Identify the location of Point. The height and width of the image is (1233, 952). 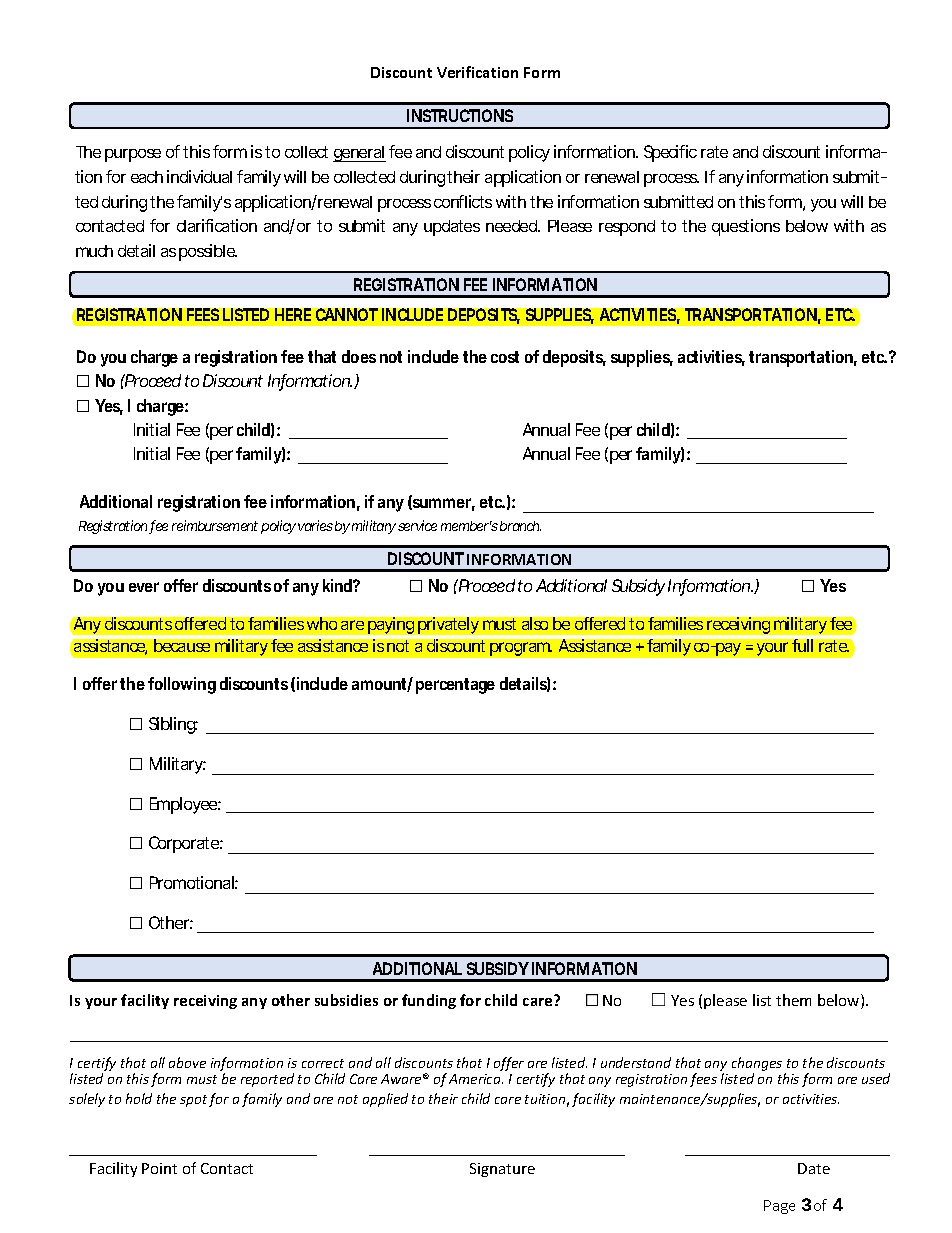
(159, 1168).
